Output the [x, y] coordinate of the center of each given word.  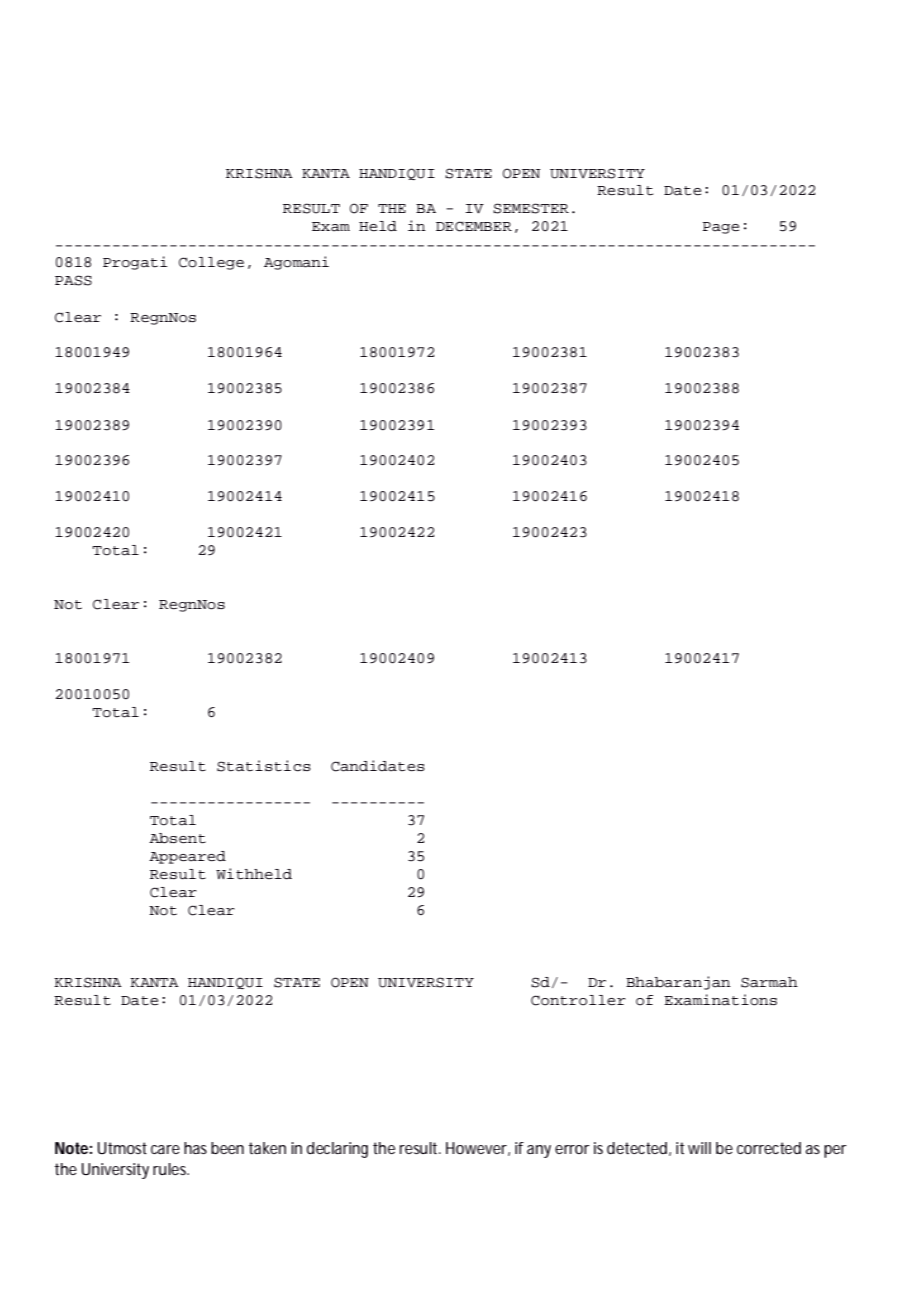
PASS [73, 280]
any [539, 1151]
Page [721, 228]
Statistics [264, 766]
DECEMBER [474, 226]
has [195, 1148]
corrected [769, 1148]
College [211, 263]
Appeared [187, 857]
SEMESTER [531, 208]
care [165, 1149]
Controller [578, 1000]
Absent [177, 838]
